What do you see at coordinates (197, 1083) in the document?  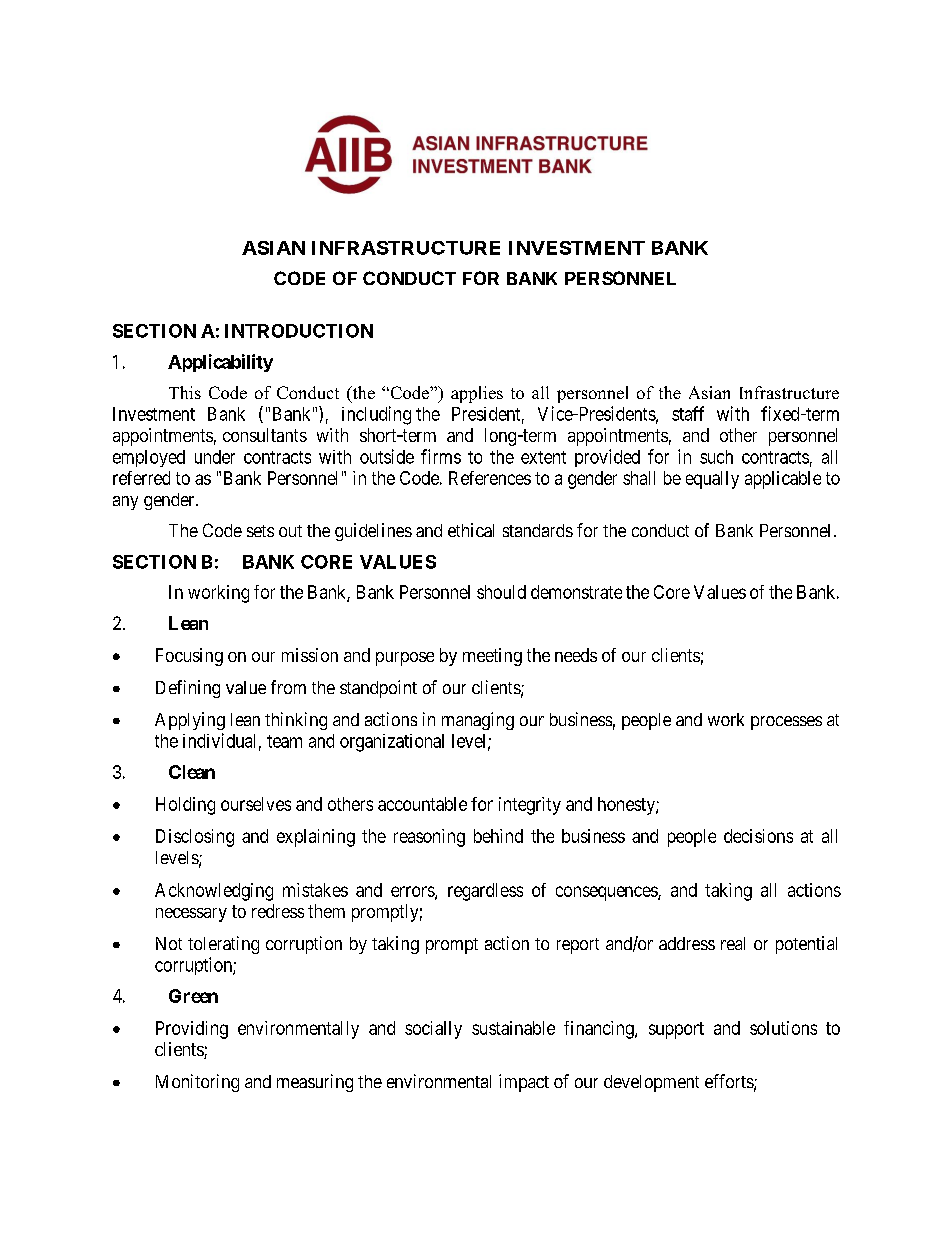 I see `Monitoring` at bounding box center [197, 1083].
